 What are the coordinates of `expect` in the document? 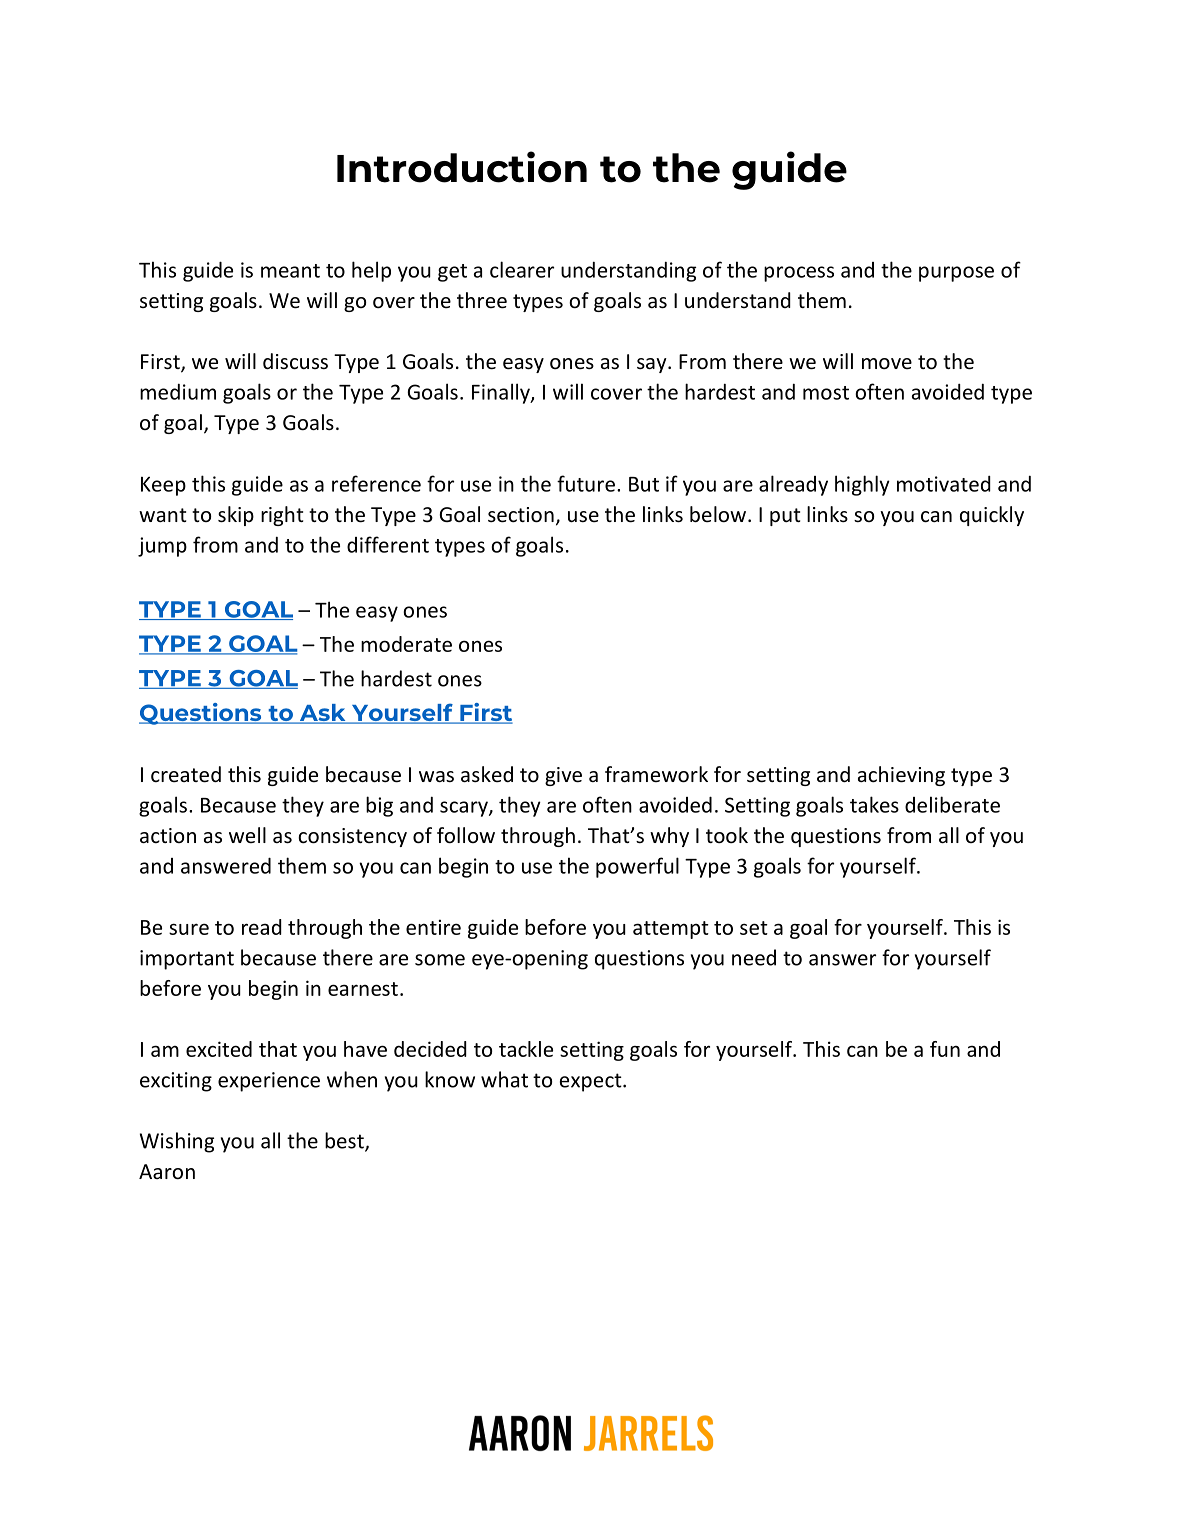 It's located at (592, 1082).
